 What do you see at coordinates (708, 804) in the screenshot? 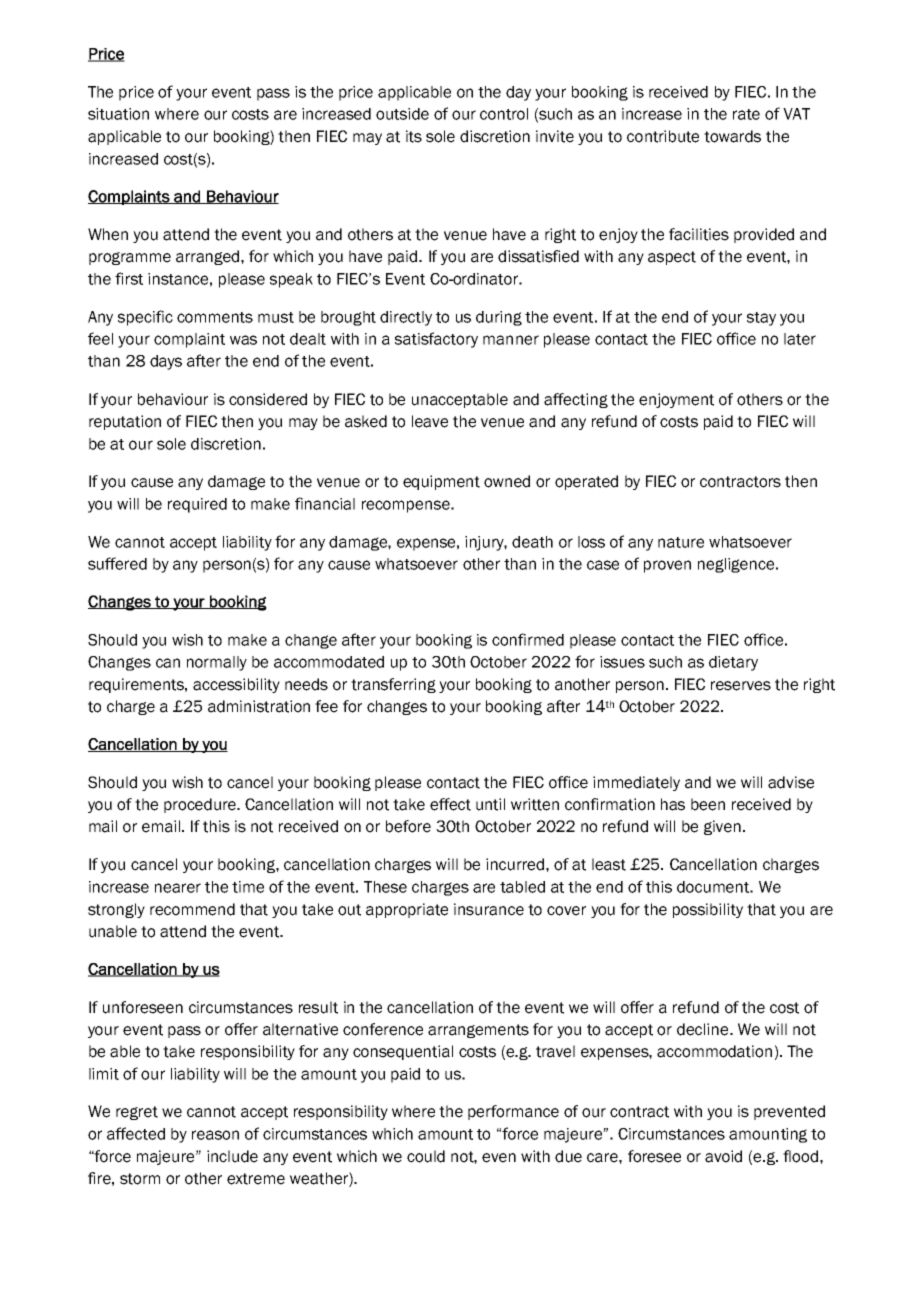
I see `been` at bounding box center [708, 804].
